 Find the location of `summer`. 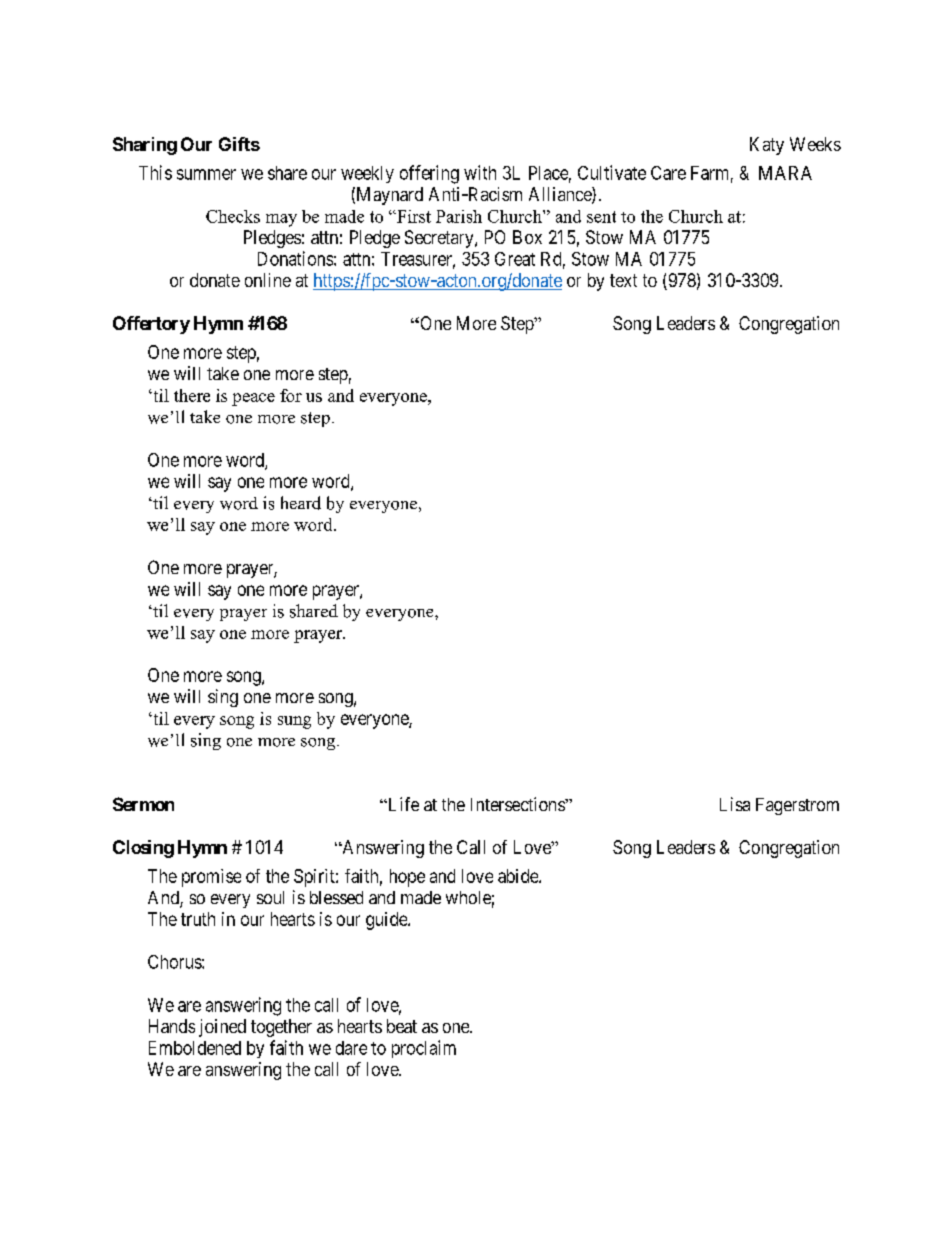

summer is located at coordinates (206, 174).
